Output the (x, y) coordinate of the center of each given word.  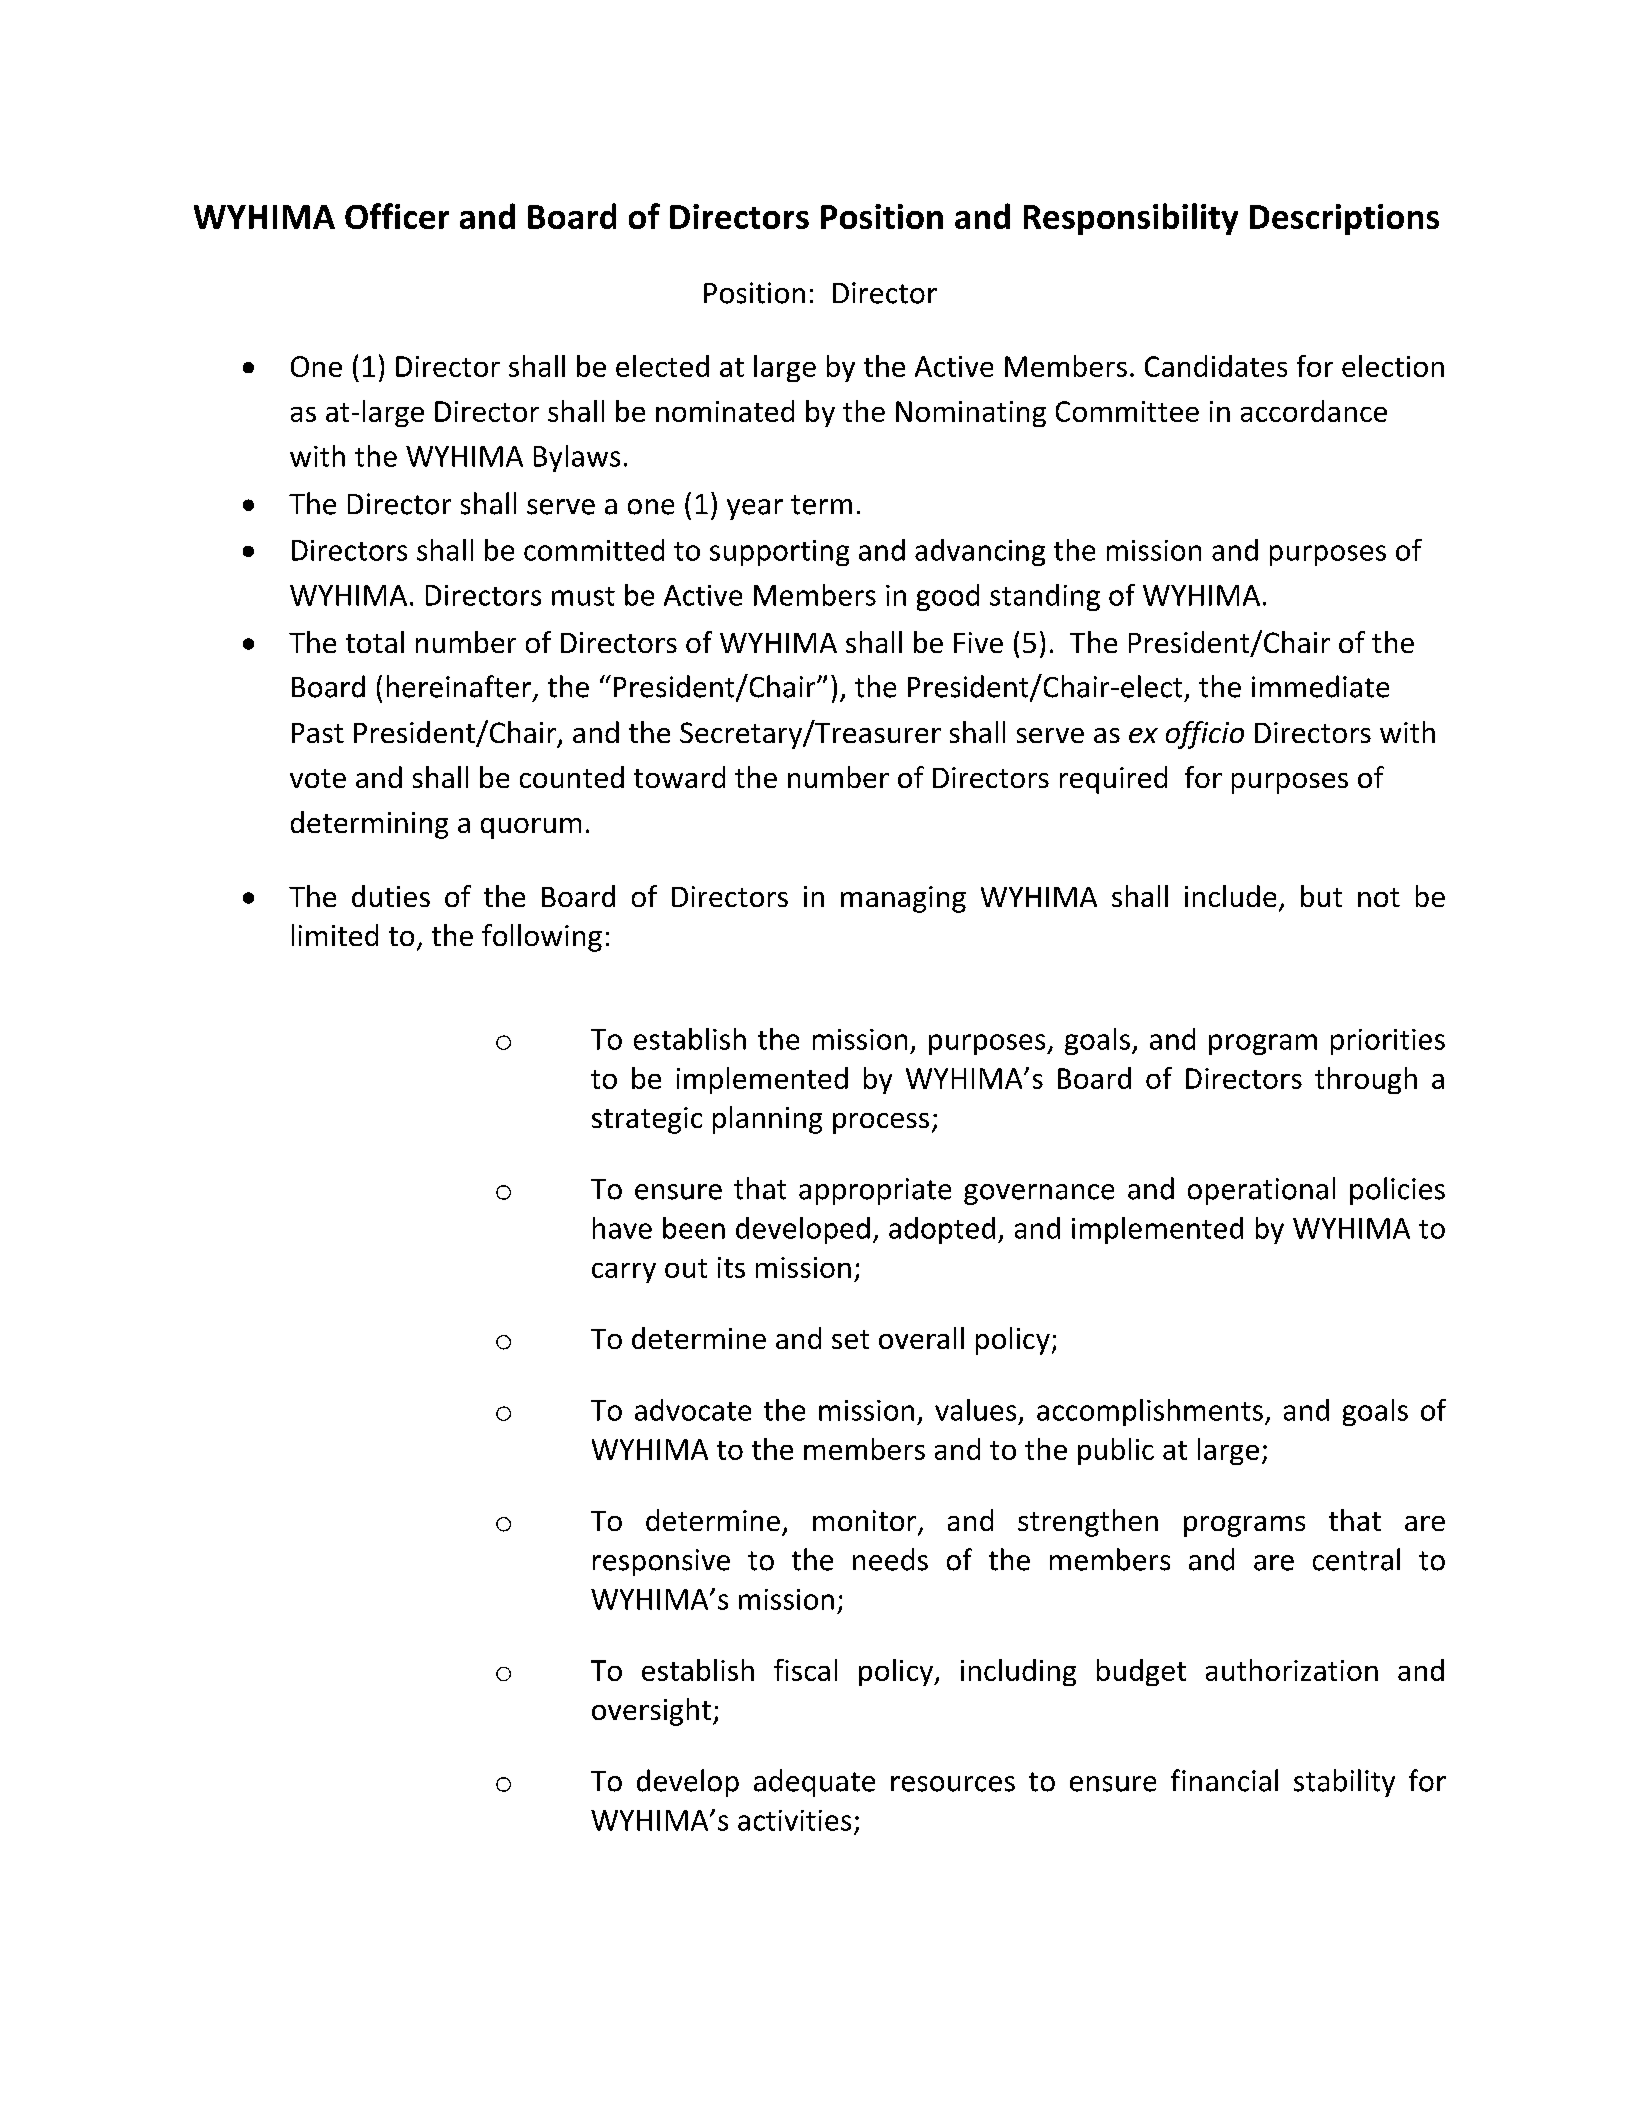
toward (679, 777)
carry (624, 1273)
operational (1261, 1191)
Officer (397, 216)
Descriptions (1344, 219)
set (850, 1339)
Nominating (971, 414)
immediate (1320, 686)
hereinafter (460, 687)
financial (1224, 1780)
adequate (814, 1783)
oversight (651, 1712)
